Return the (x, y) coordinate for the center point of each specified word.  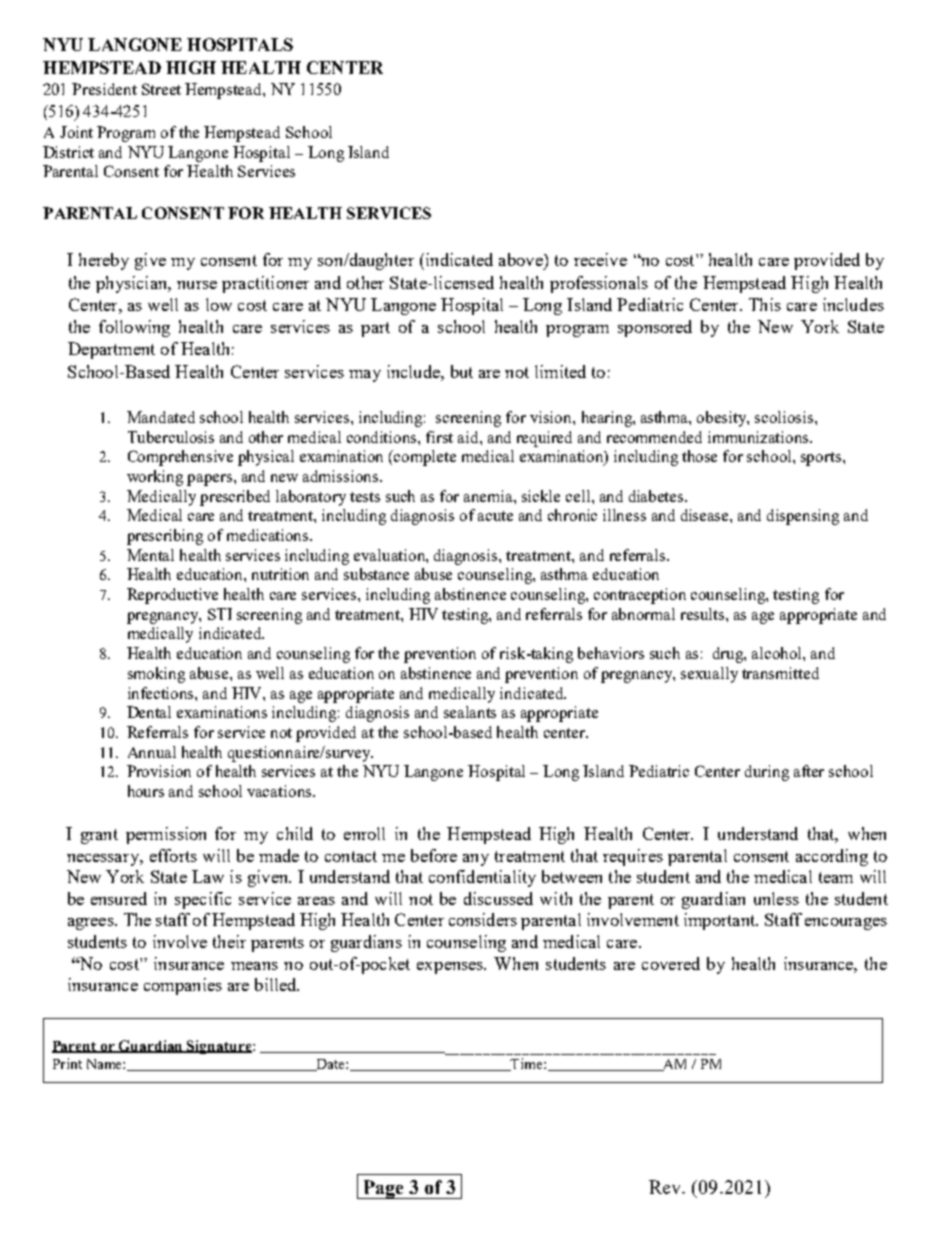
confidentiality (482, 878)
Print (67, 1063)
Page (383, 1189)
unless (776, 898)
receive (600, 259)
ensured (119, 898)
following (134, 328)
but (462, 371)
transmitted (780, 673)
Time (527, 1064)
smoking (156, 675)
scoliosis (785, 417)
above (522, 259)
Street (161, 89)
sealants (470, 712)
